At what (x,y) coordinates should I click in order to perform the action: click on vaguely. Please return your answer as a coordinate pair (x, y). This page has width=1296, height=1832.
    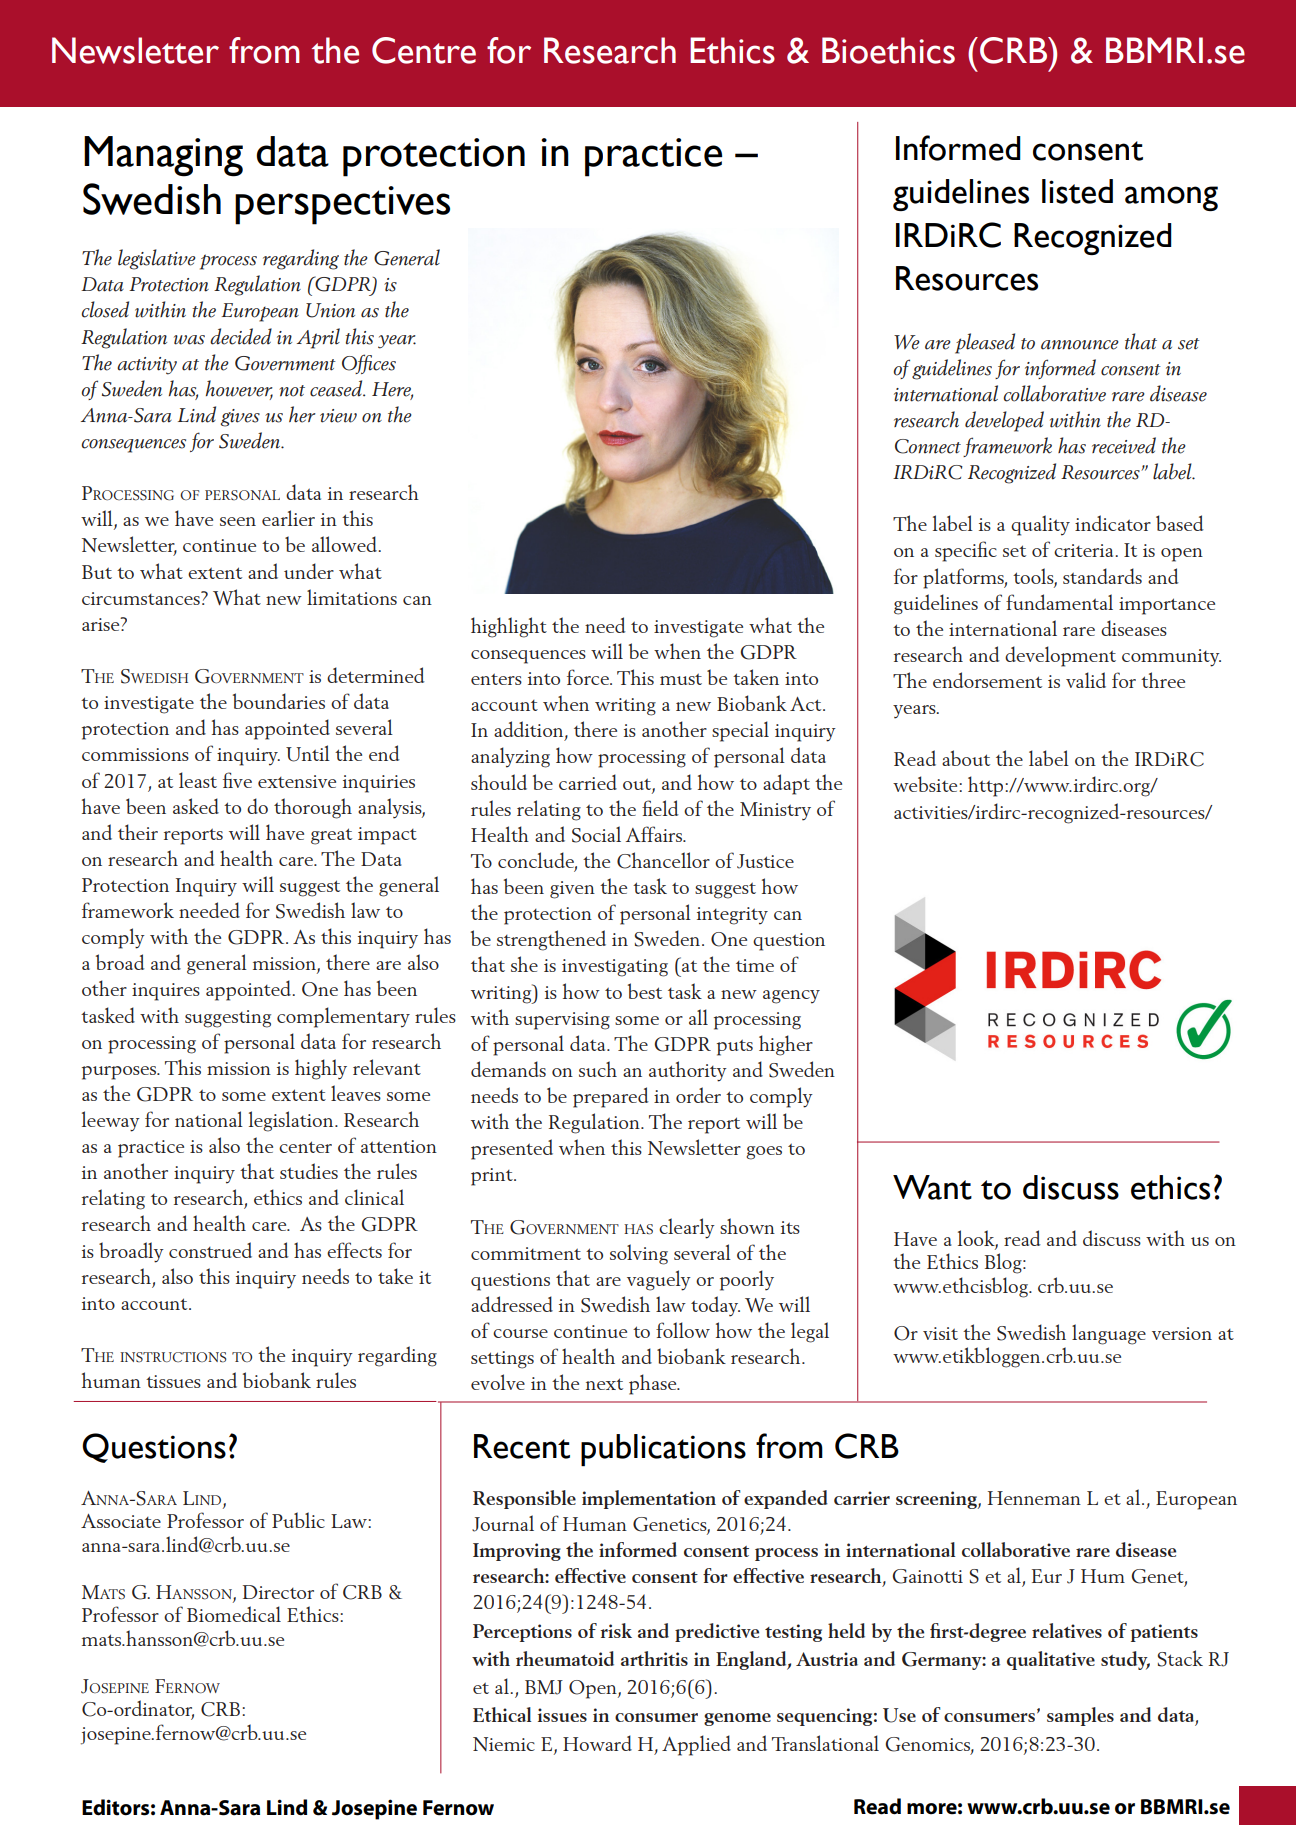
    Looking at the image, I should click on (659, 1280).
